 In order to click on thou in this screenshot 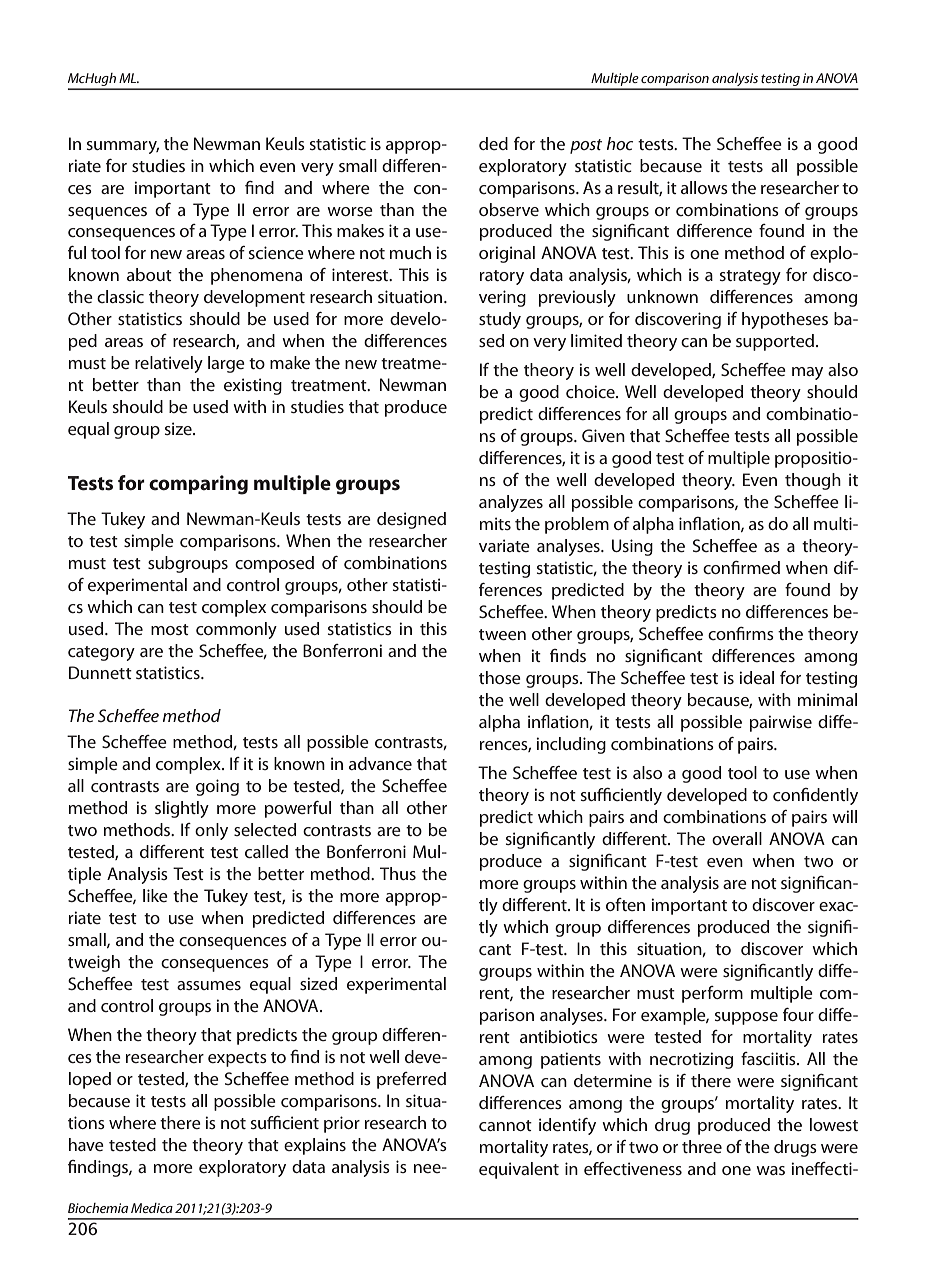, I will do `click(802, 479)`.
